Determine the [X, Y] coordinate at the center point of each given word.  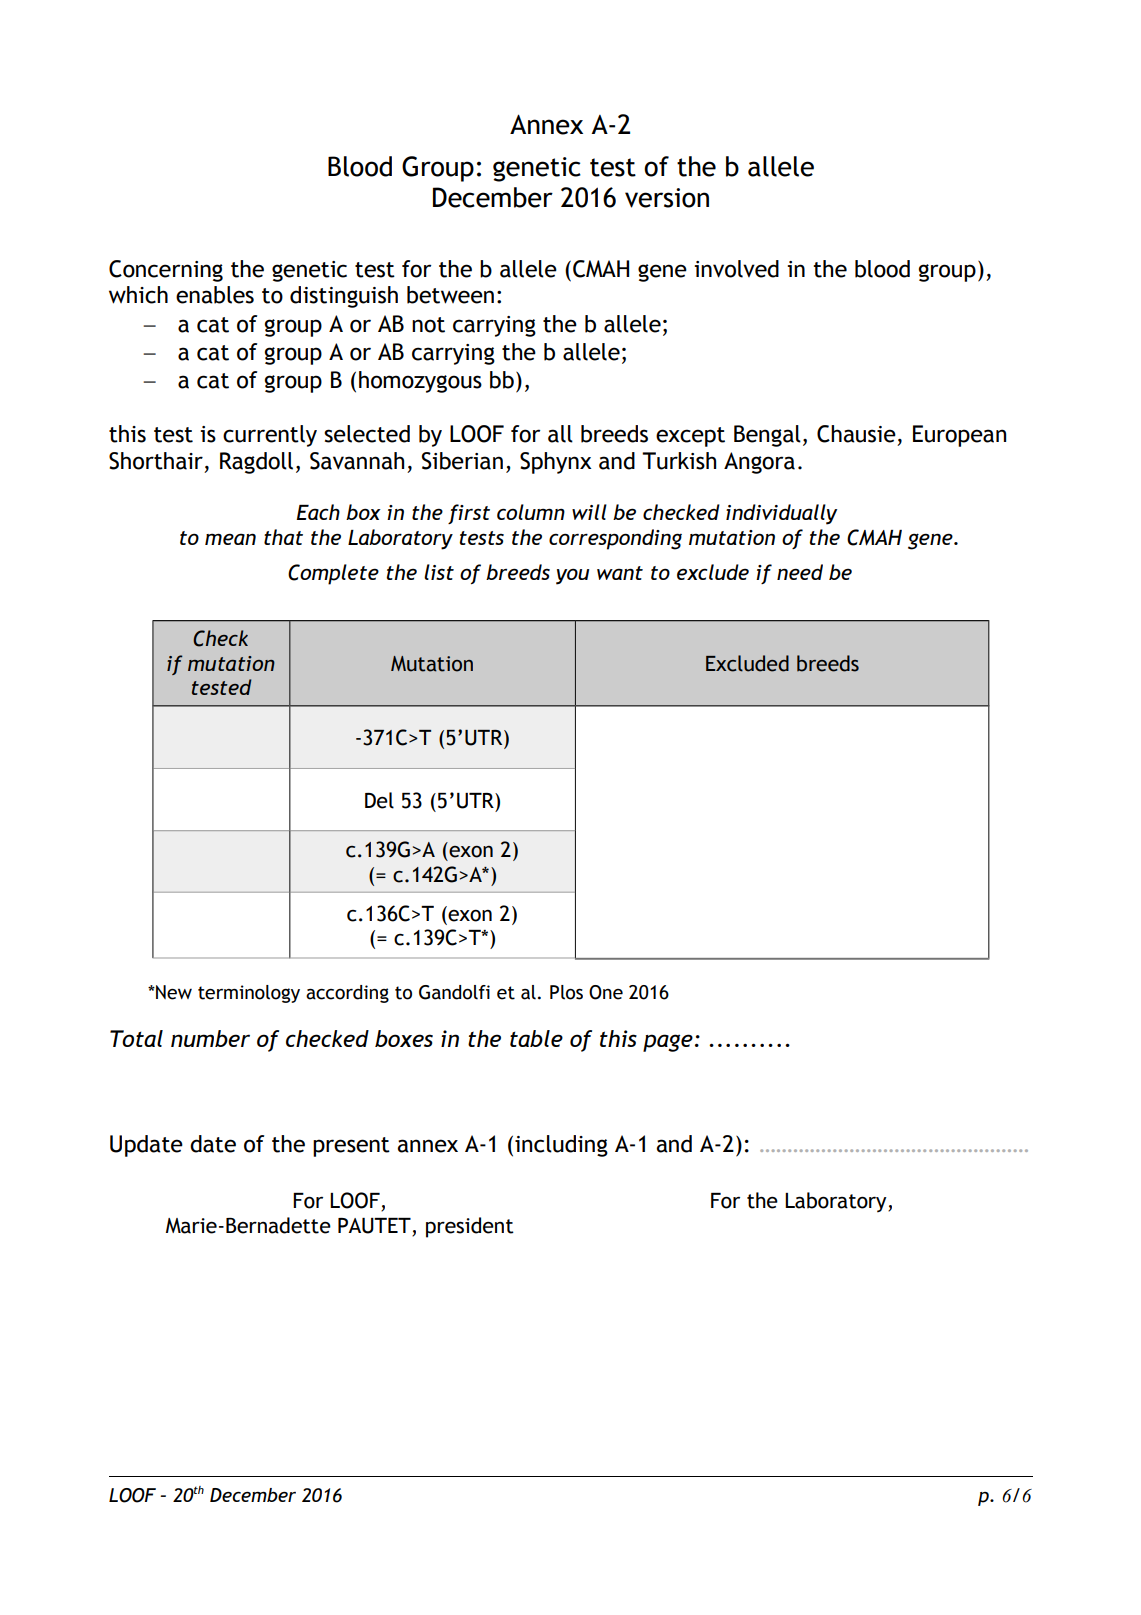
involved [736, 269]
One [606, 992]
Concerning [166, 271]
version [667, 198]
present [351, 1147]
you [572, 576]
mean [230, 539]
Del [379, 800]
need [800, 572]
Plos [566, 992]
